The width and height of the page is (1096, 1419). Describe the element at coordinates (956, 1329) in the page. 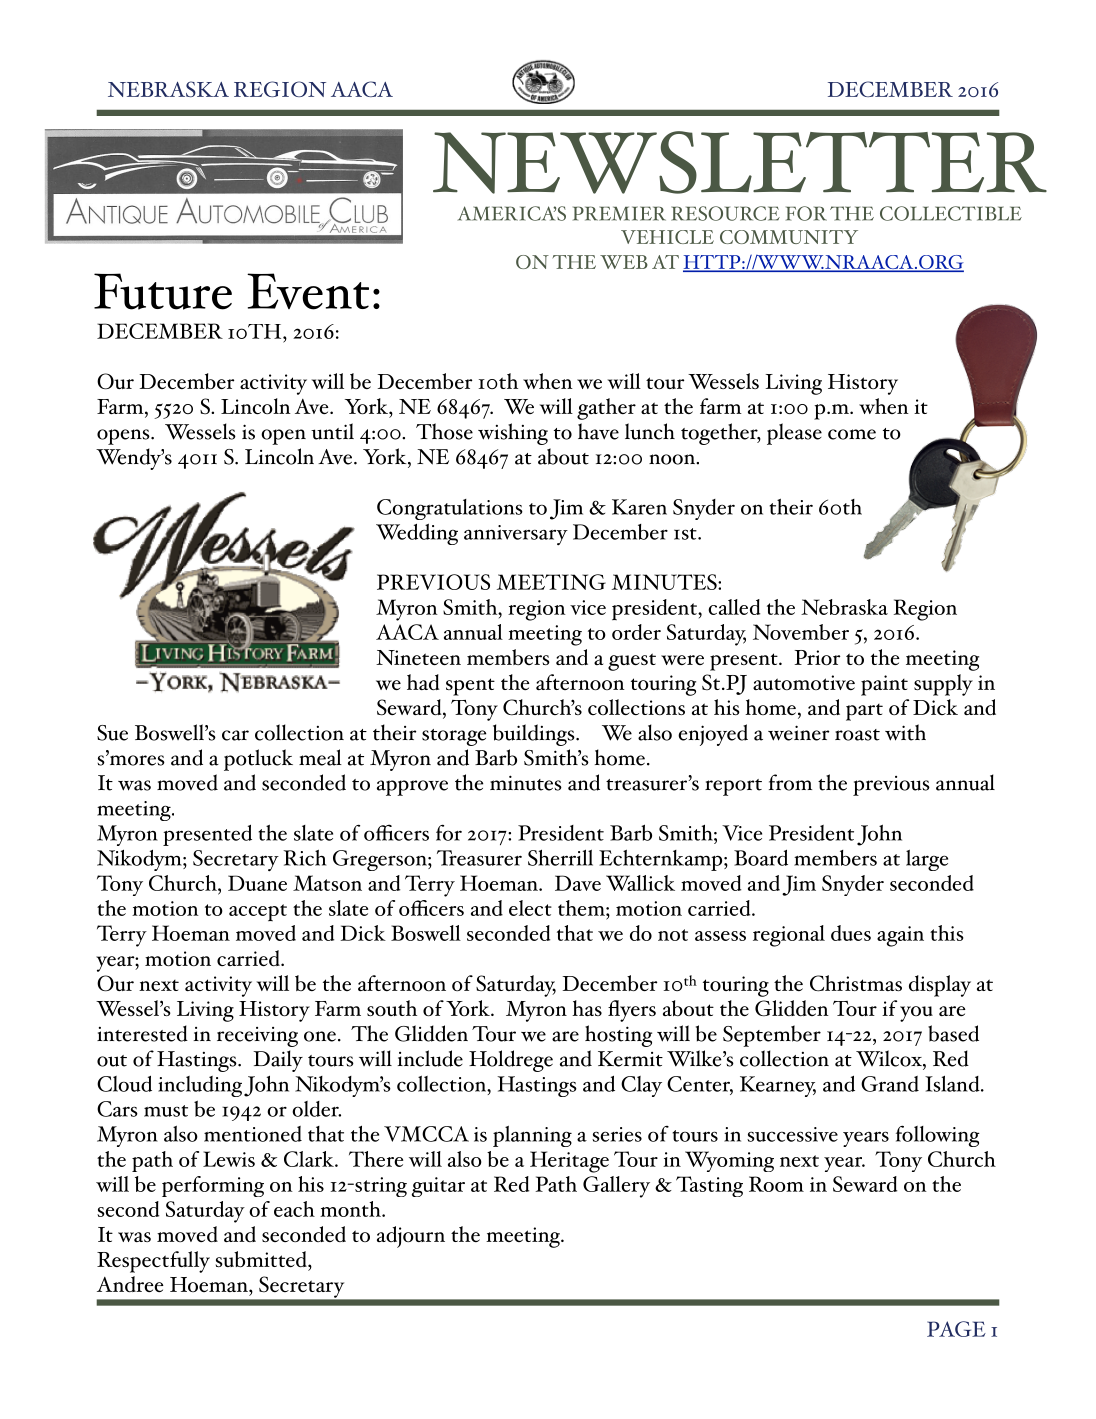

I see `PAGE` at that location.
